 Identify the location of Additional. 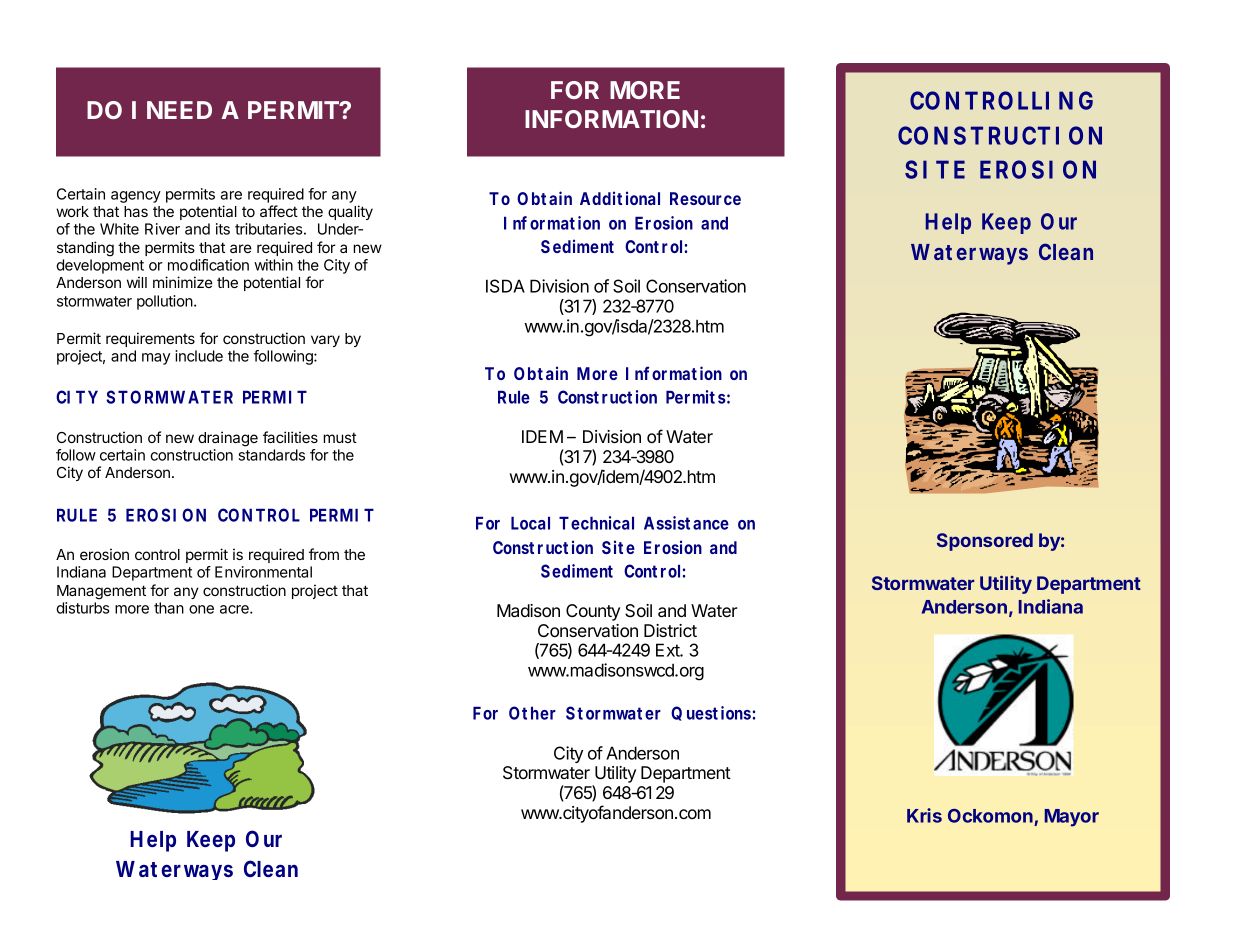
(620, 198).
